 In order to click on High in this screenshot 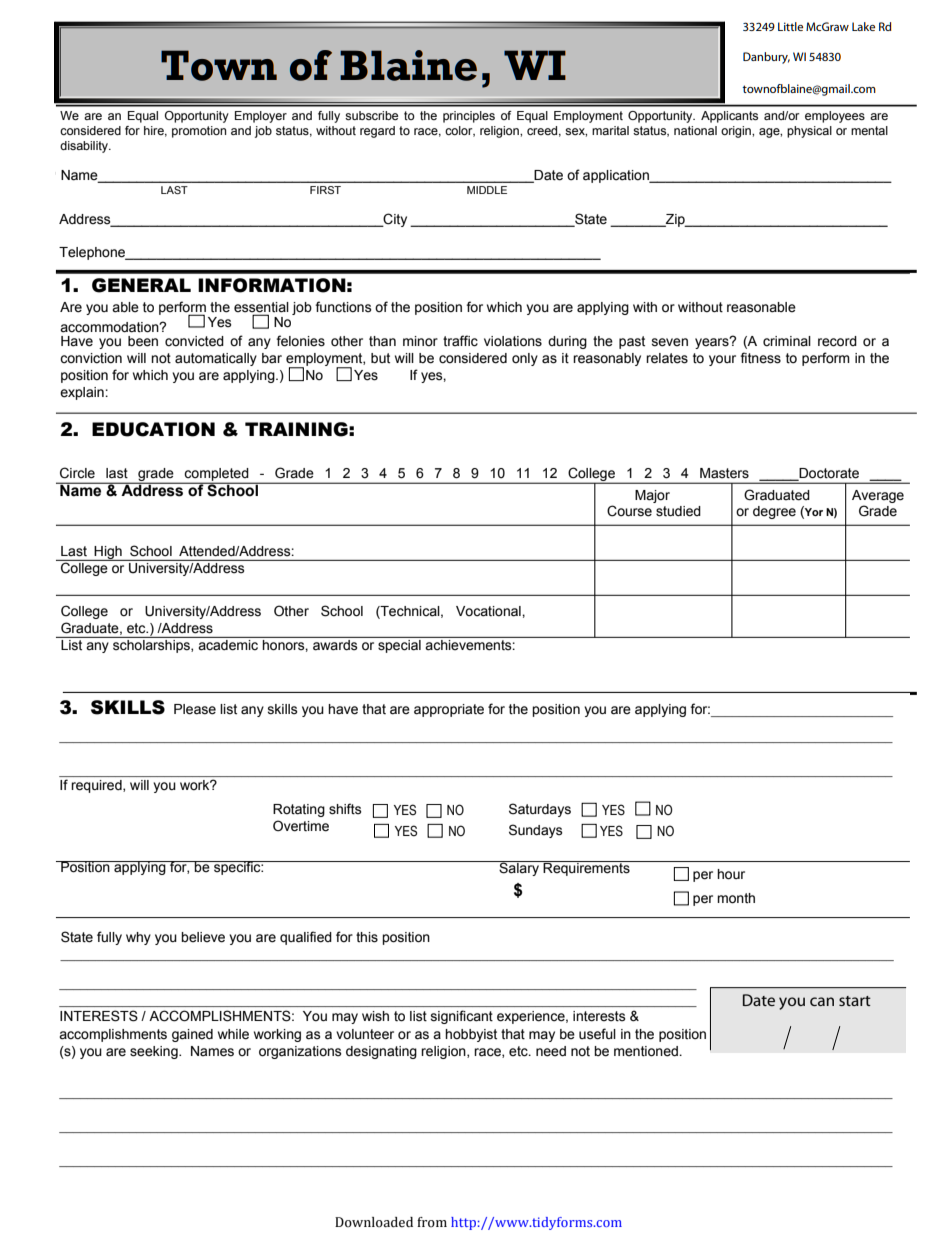, I will do `click(108, 553)`.
